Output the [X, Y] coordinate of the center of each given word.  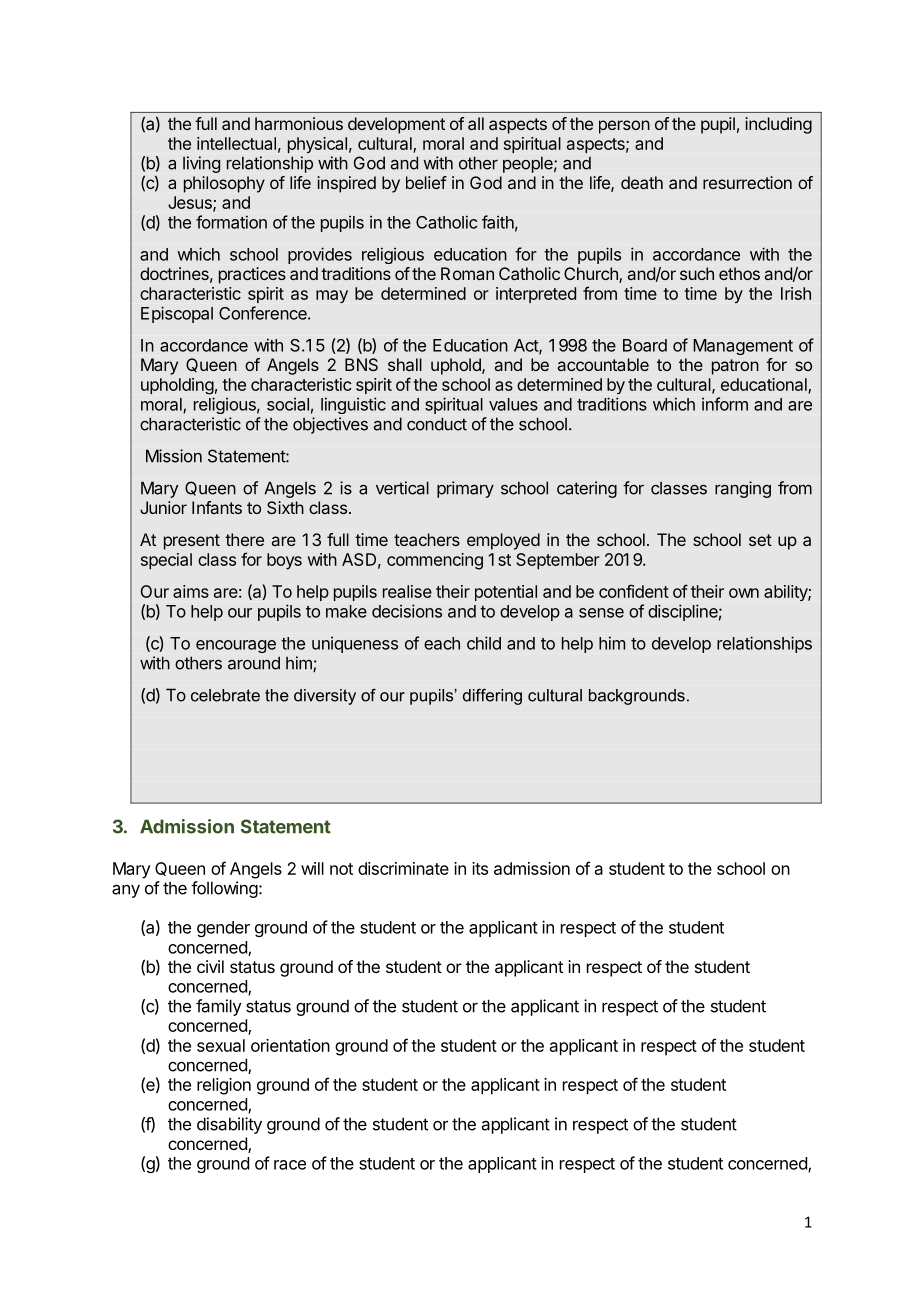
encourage [236, 646]
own [744, 593]
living [201, 164]
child [484, 643]
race [290, 1165]
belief [426, 182]
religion [224, 1086]
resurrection [747, 182]
